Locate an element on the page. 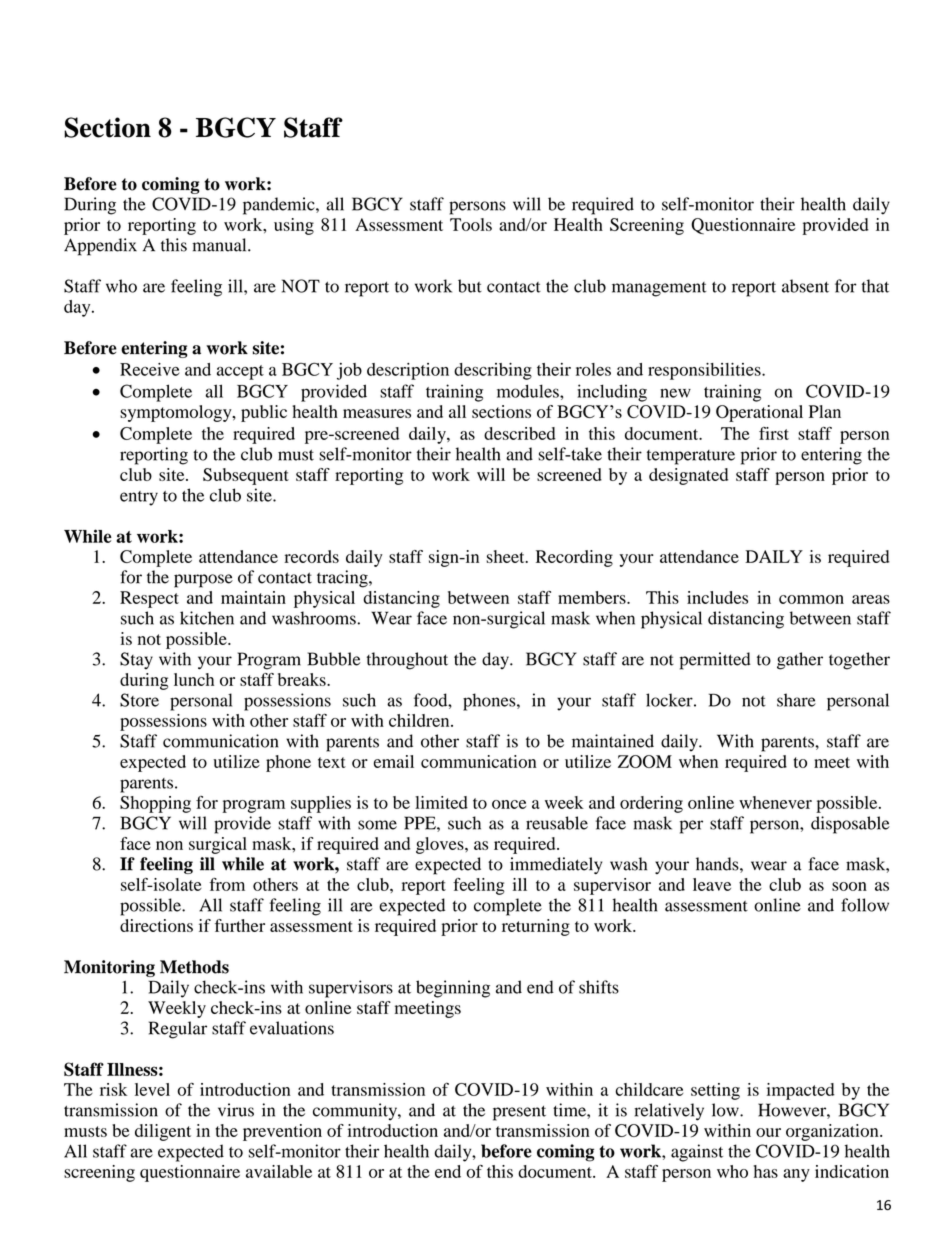 The height and width of the page is (1233, 952). Subsequent is located at coordinates (246, 476).
